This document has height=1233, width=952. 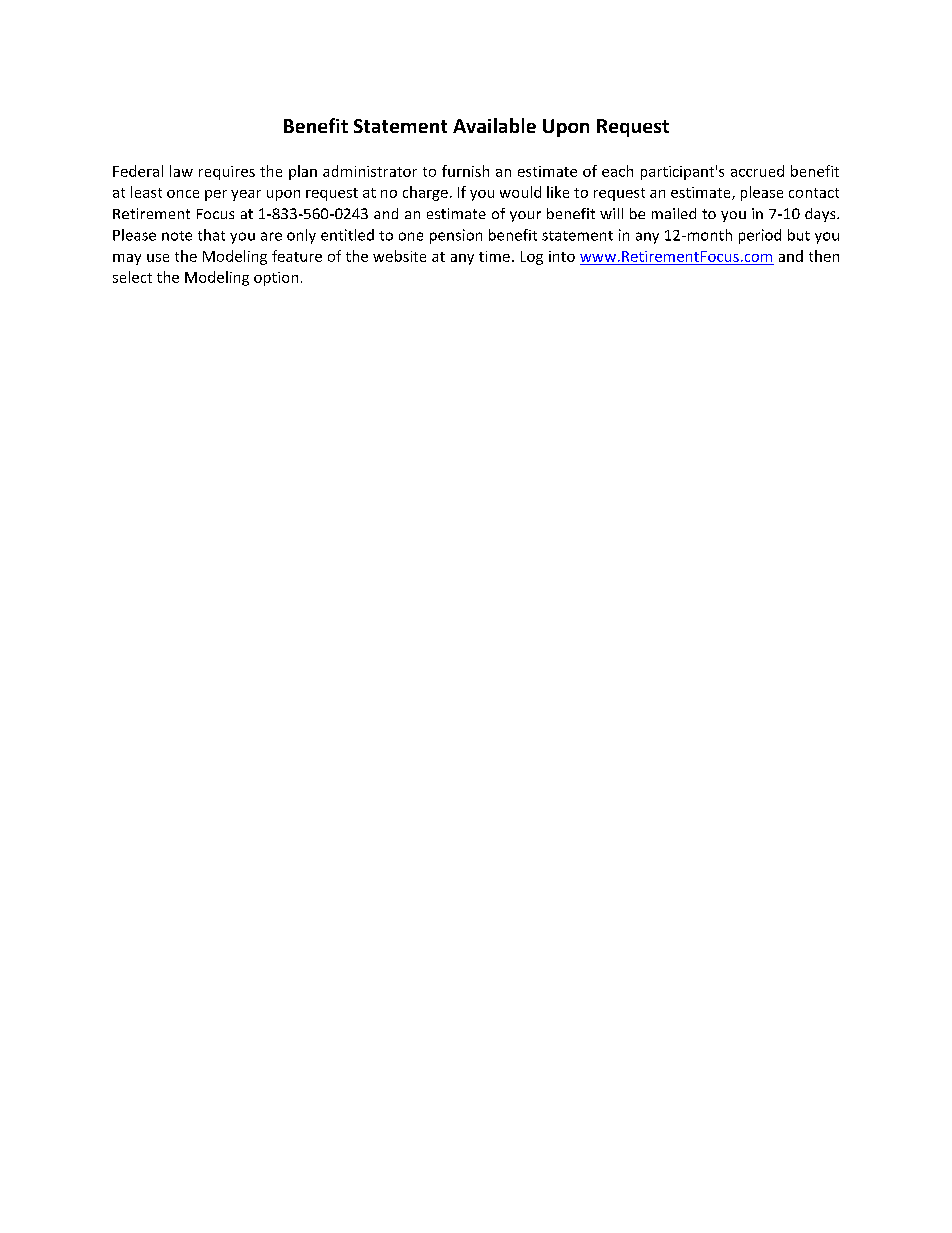 I want to click on then, so click(x=824, y=256).
